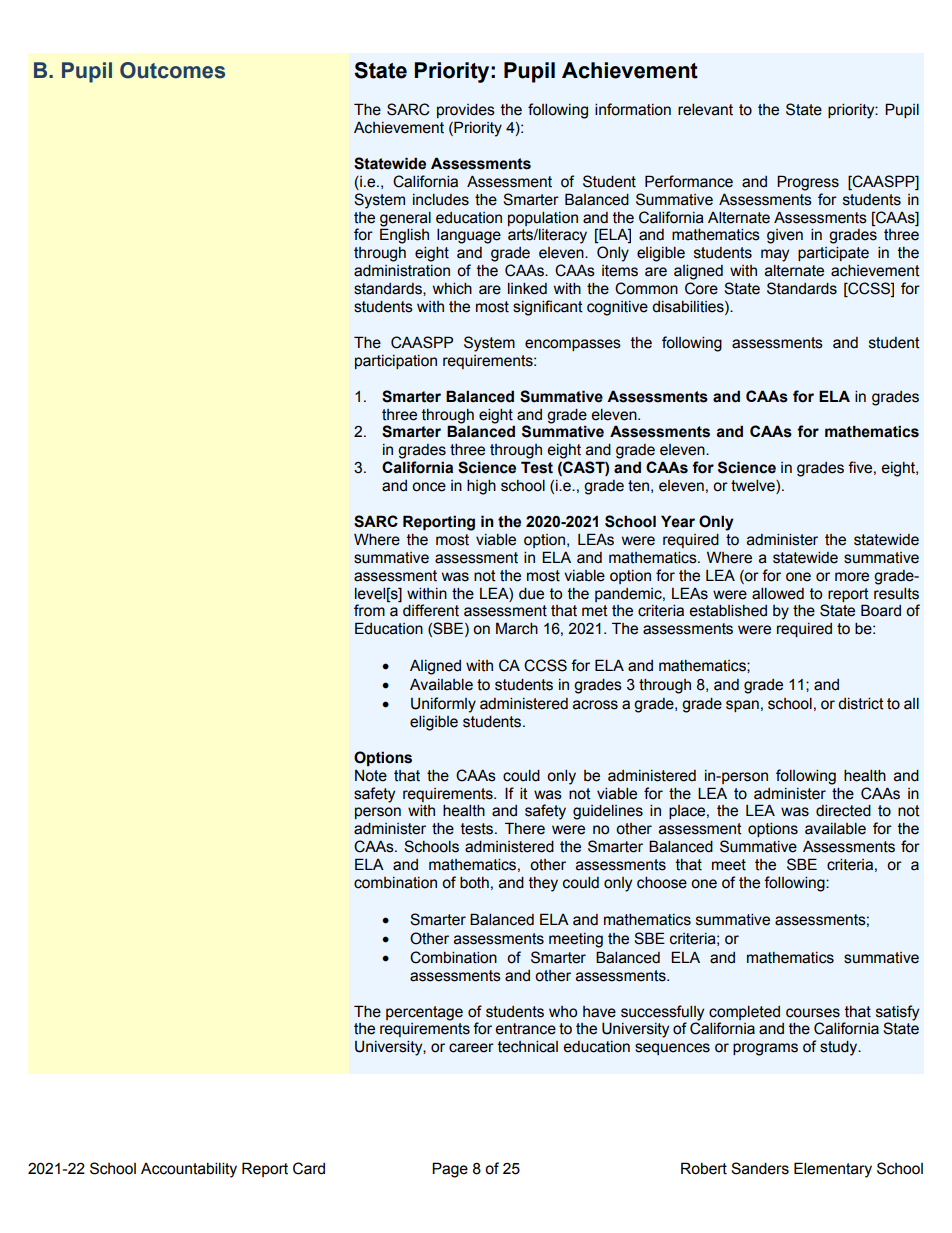 The width and height of the screenshot is (952, 1233). I want to click on Progress, so click(808, 183).
